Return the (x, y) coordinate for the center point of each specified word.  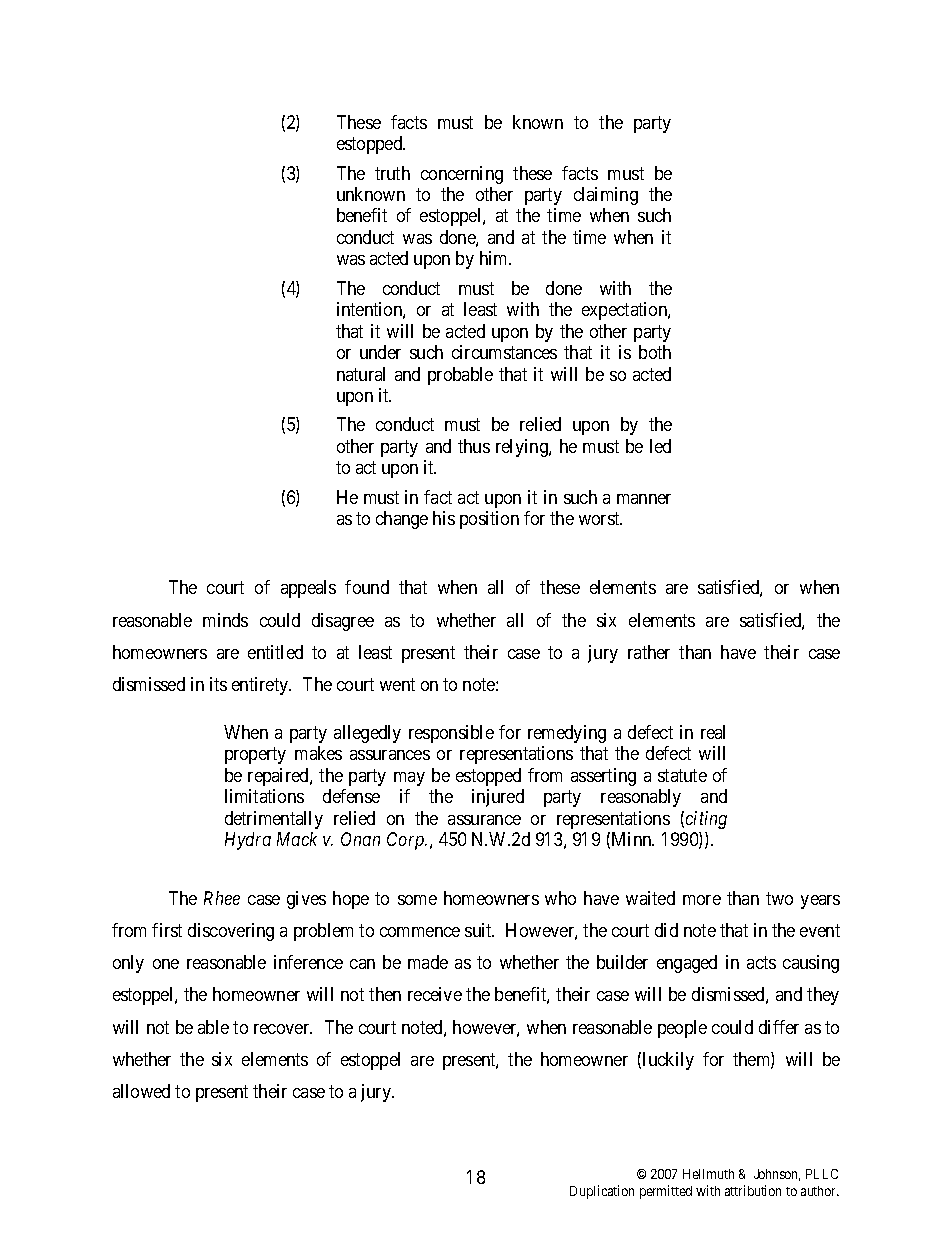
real (713, 732)
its (218, 684)
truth (392, 173)
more (702, 900)
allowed (141, 1091)
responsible (451, 734)
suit (479, 930)
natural (361, 374)
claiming (606, 196)
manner (644, 499)
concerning (462, 175)
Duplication (602, 1192)
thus (474, 446)
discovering (231, 932)
